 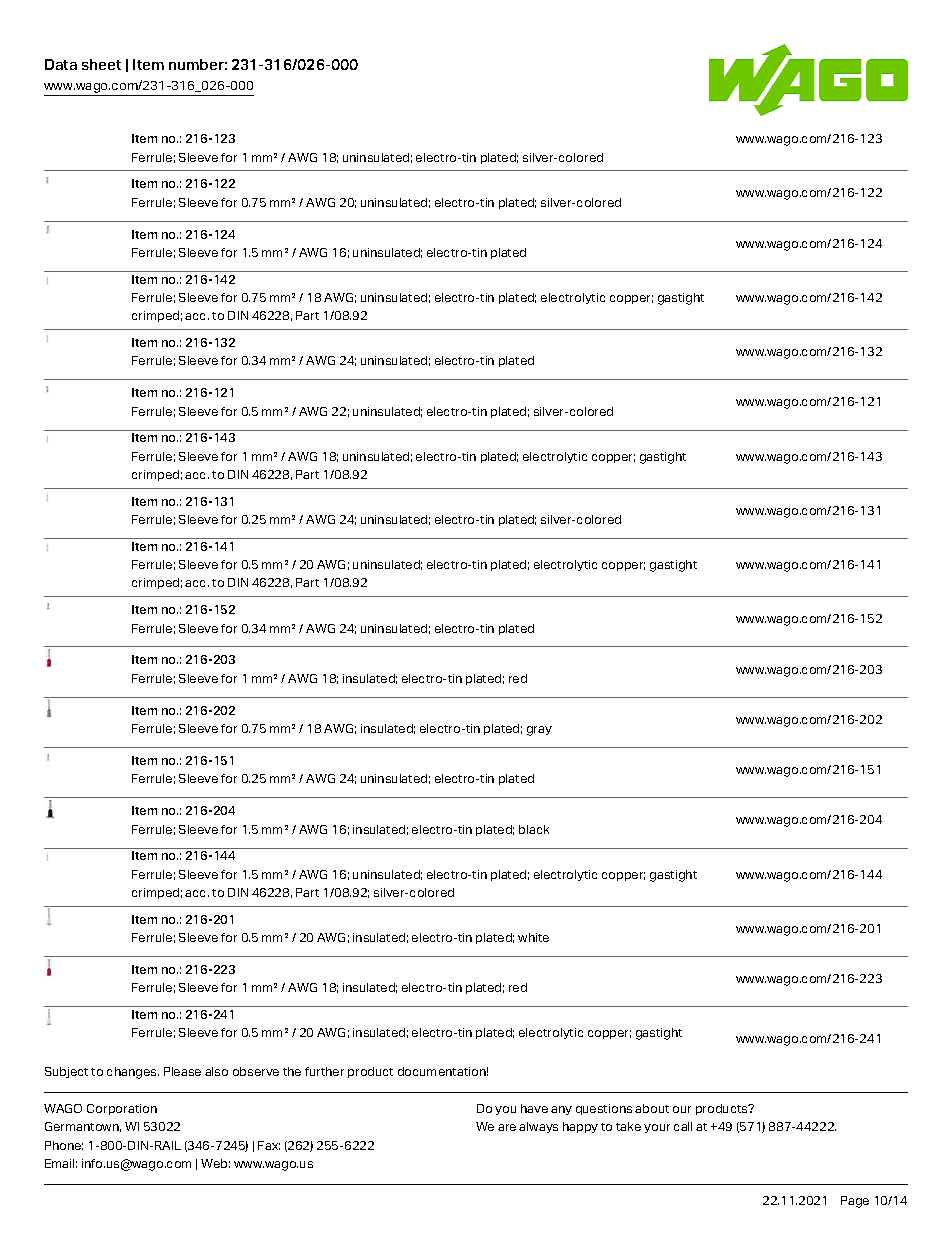 I want to click on black, so click(x=534, y=829).
